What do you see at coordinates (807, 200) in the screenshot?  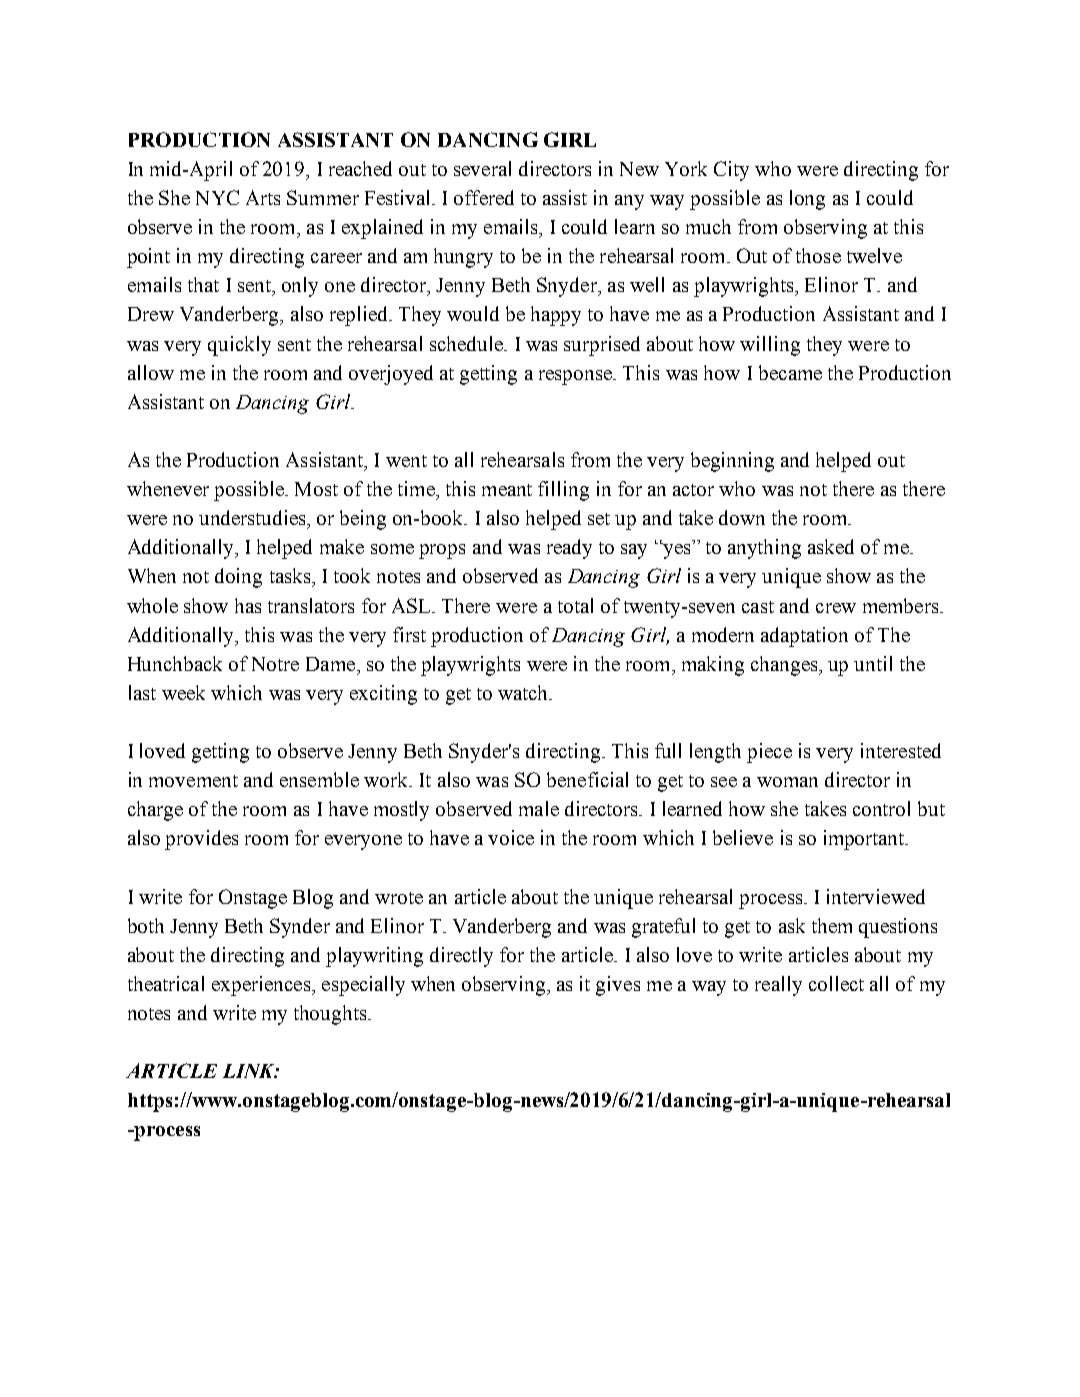 I see `long` at bounding box center [807, 200].
